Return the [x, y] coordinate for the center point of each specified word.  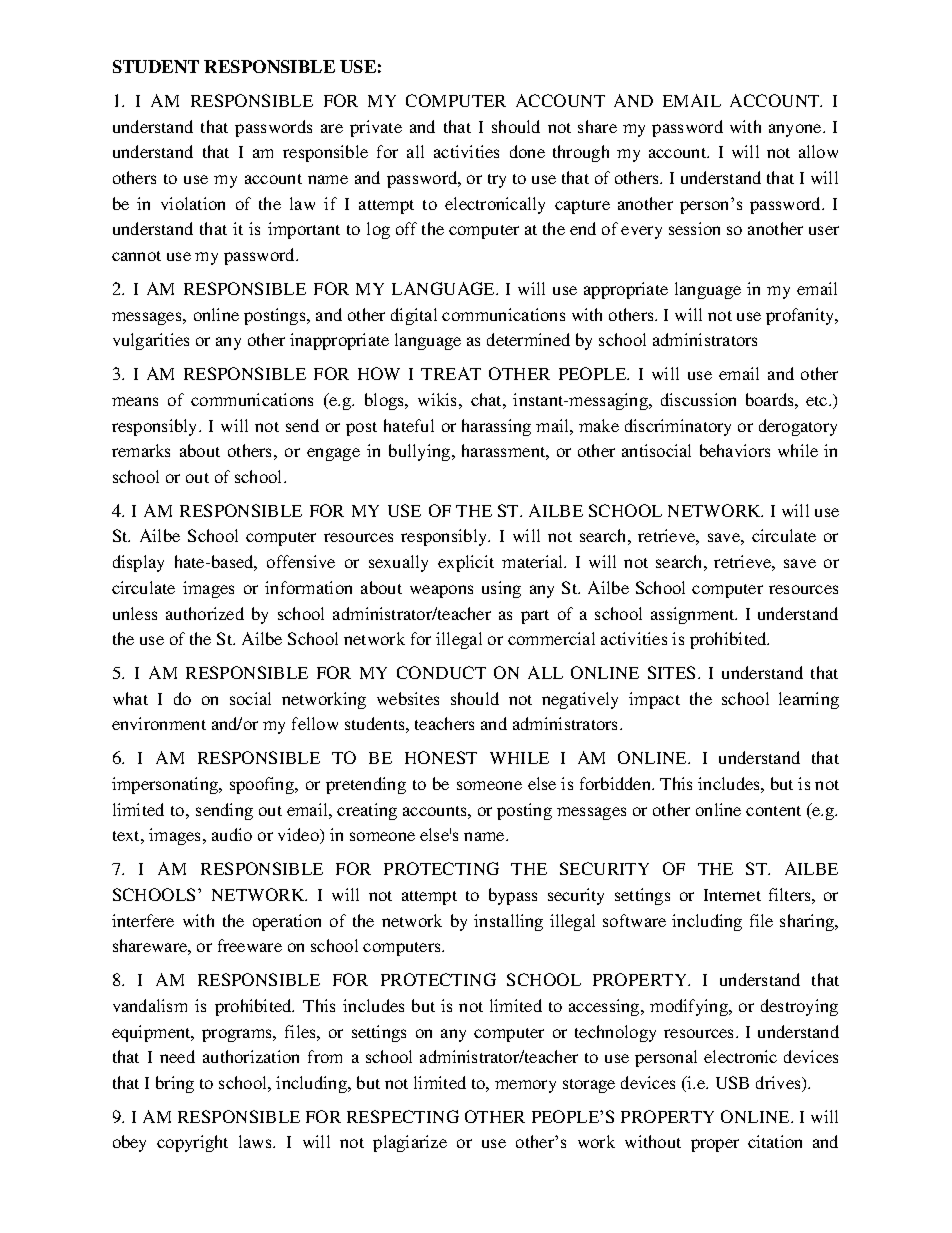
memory [525, 1086]
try [497, 181]
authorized [205, 613]
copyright [192, 1143]
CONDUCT [441, 672]
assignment [694, 615]
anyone [796, 130]
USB [732, 1082]
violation [193, 203]
